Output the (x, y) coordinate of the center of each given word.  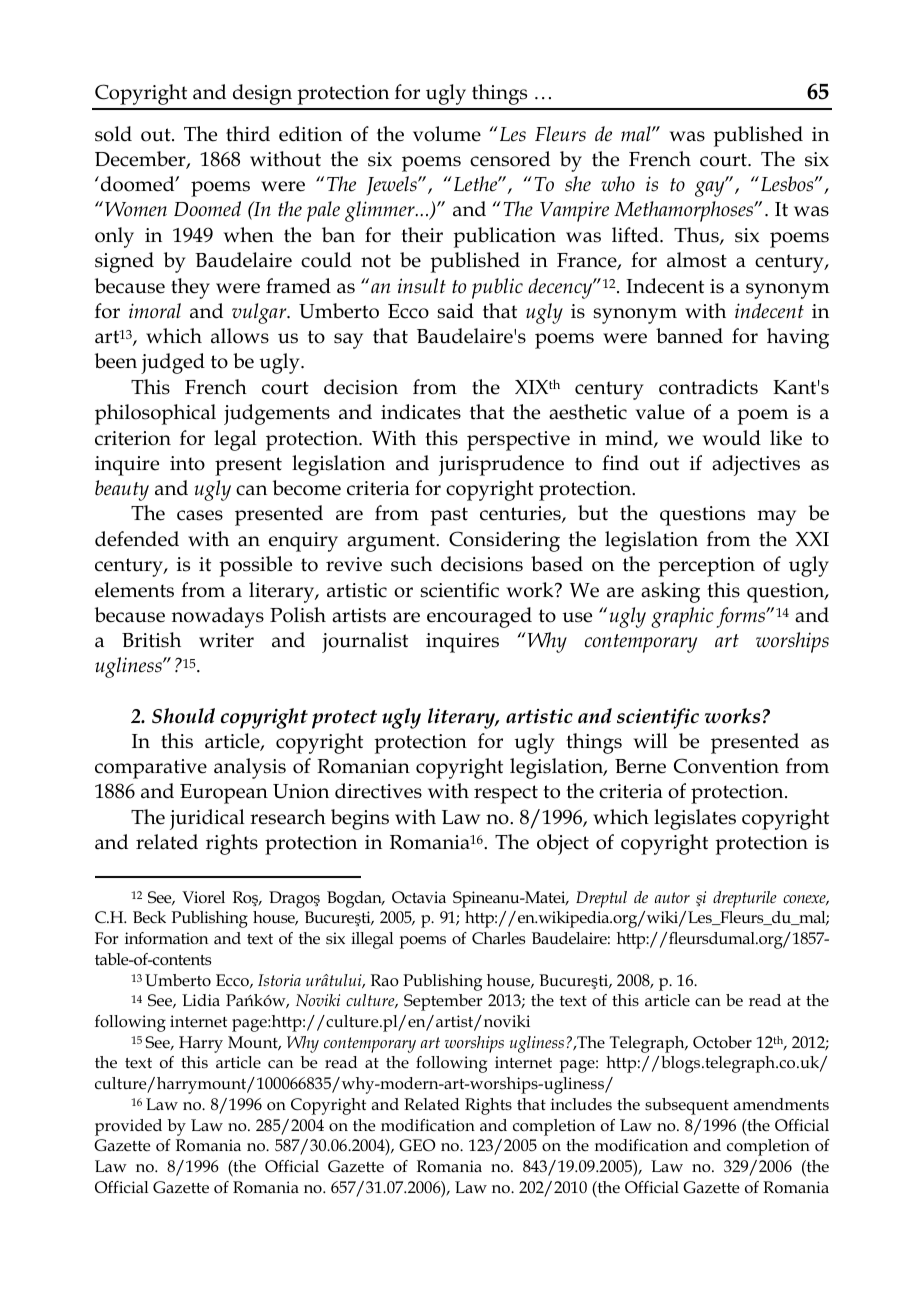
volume (447, 134)
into (187, 463)
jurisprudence (501, 465)
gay (711, 188)
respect (506, 794)
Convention (726, 766)
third (248, 134)
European (224, 794)
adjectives (756, 465)
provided (128, 1127)
